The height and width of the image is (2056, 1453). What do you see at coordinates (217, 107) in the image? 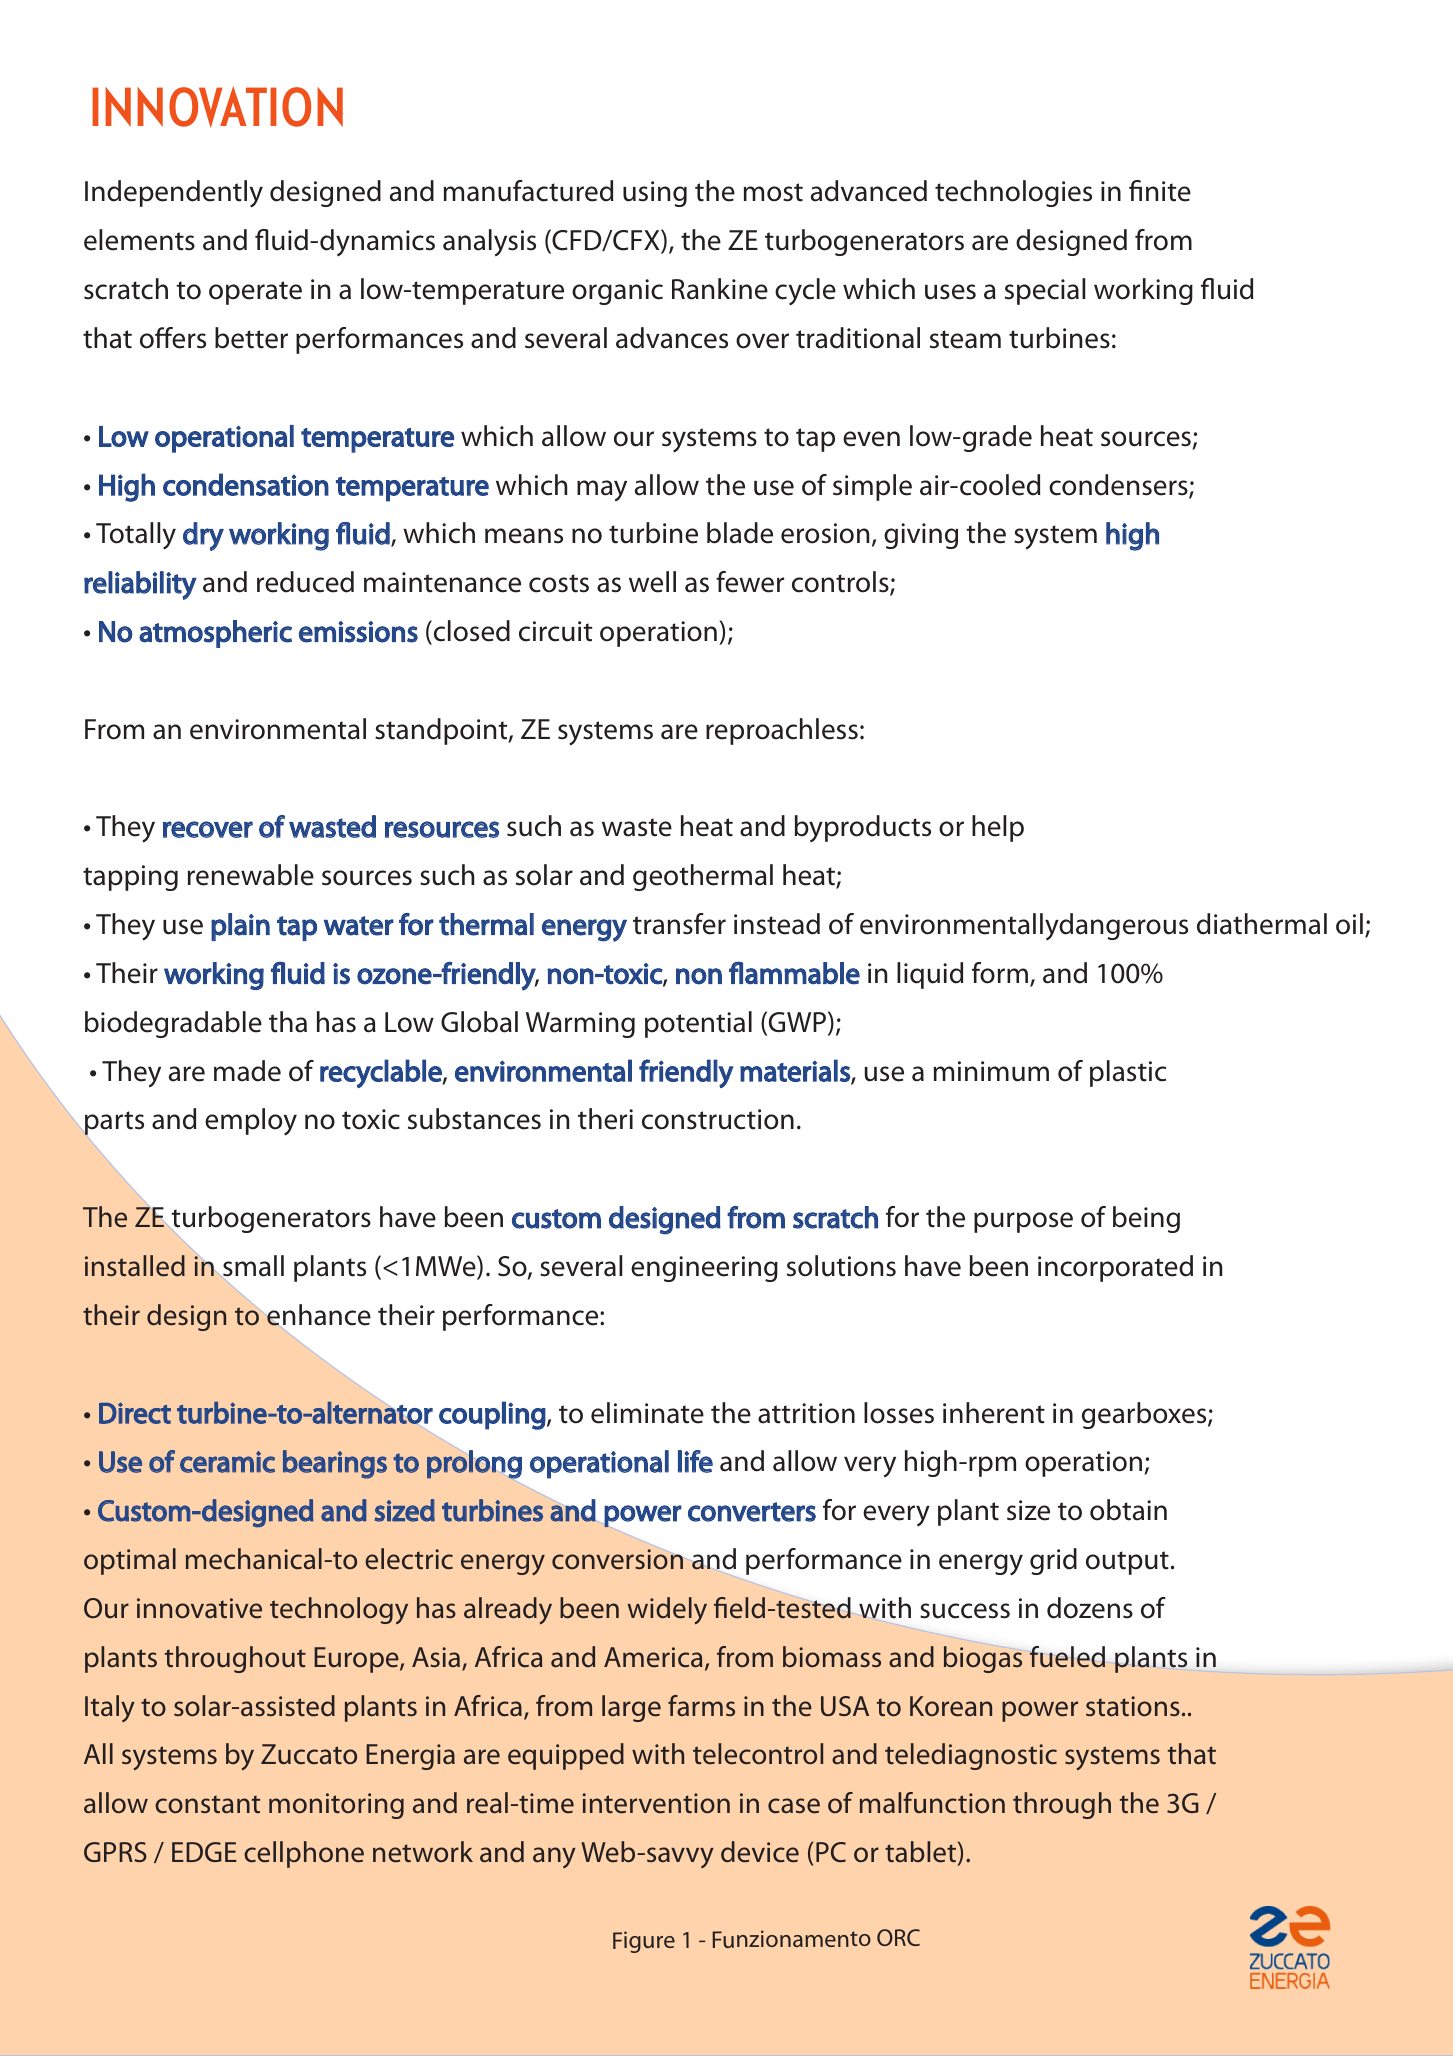
I see `INNOVATION` at bounding box center [217, 107].
